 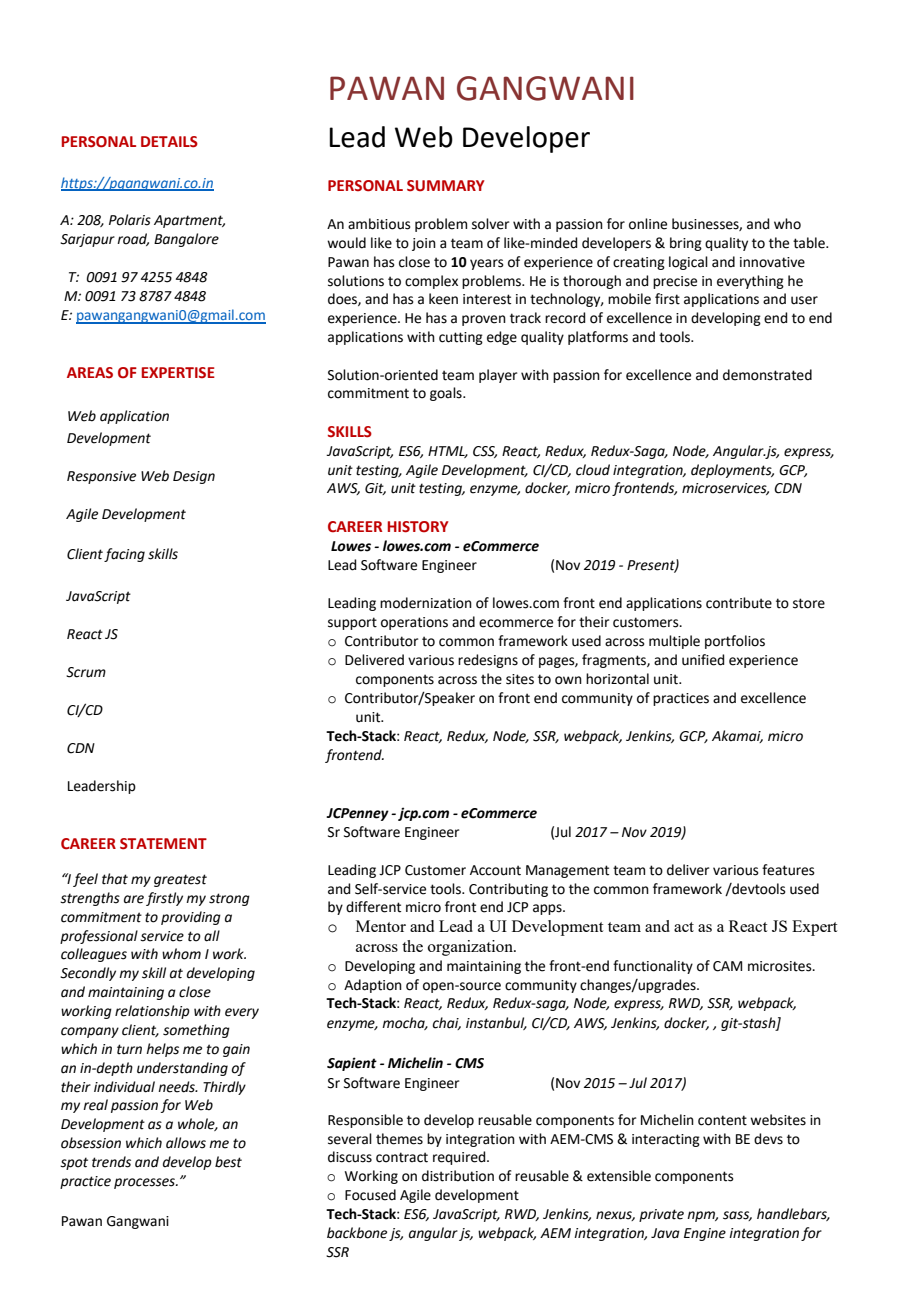 What do you see at coordinates (737, 736) in the document?
I see `Akamai` at bounding box center [737, 736].
